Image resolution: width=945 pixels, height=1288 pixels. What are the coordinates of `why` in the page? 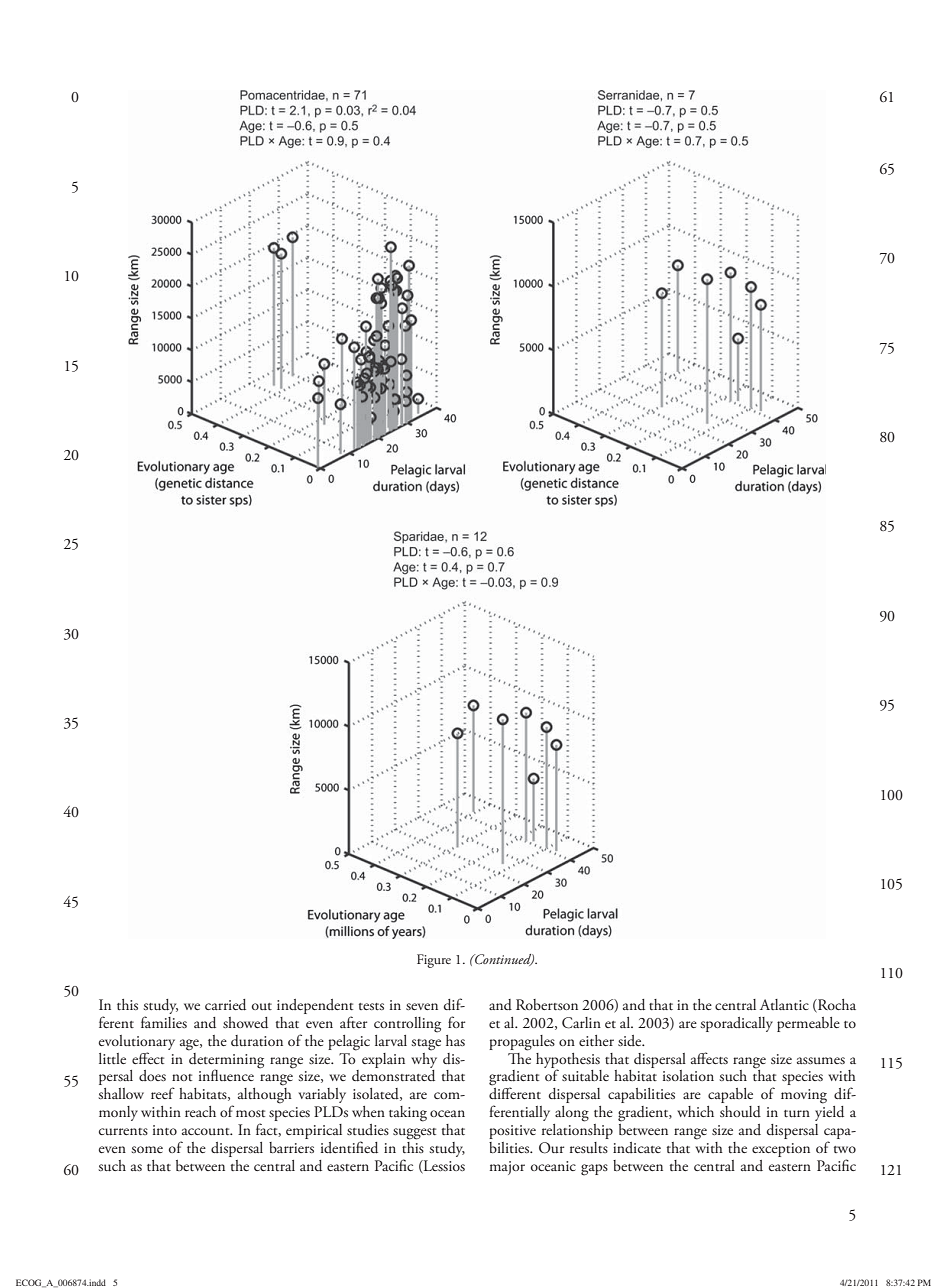 It's located at (424, 1059).
